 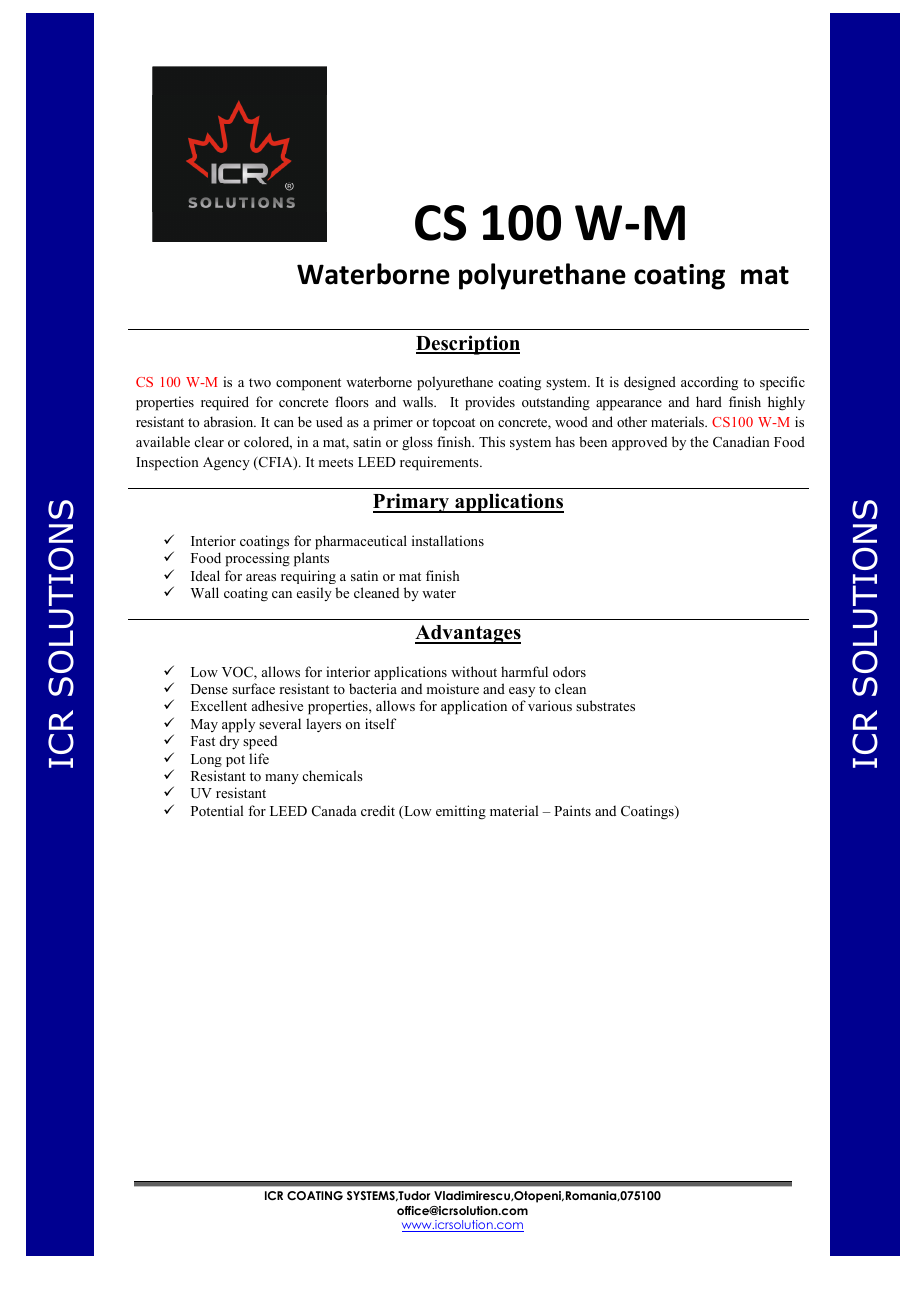 I want to click on Advantages, so click(x=468, y=634).
